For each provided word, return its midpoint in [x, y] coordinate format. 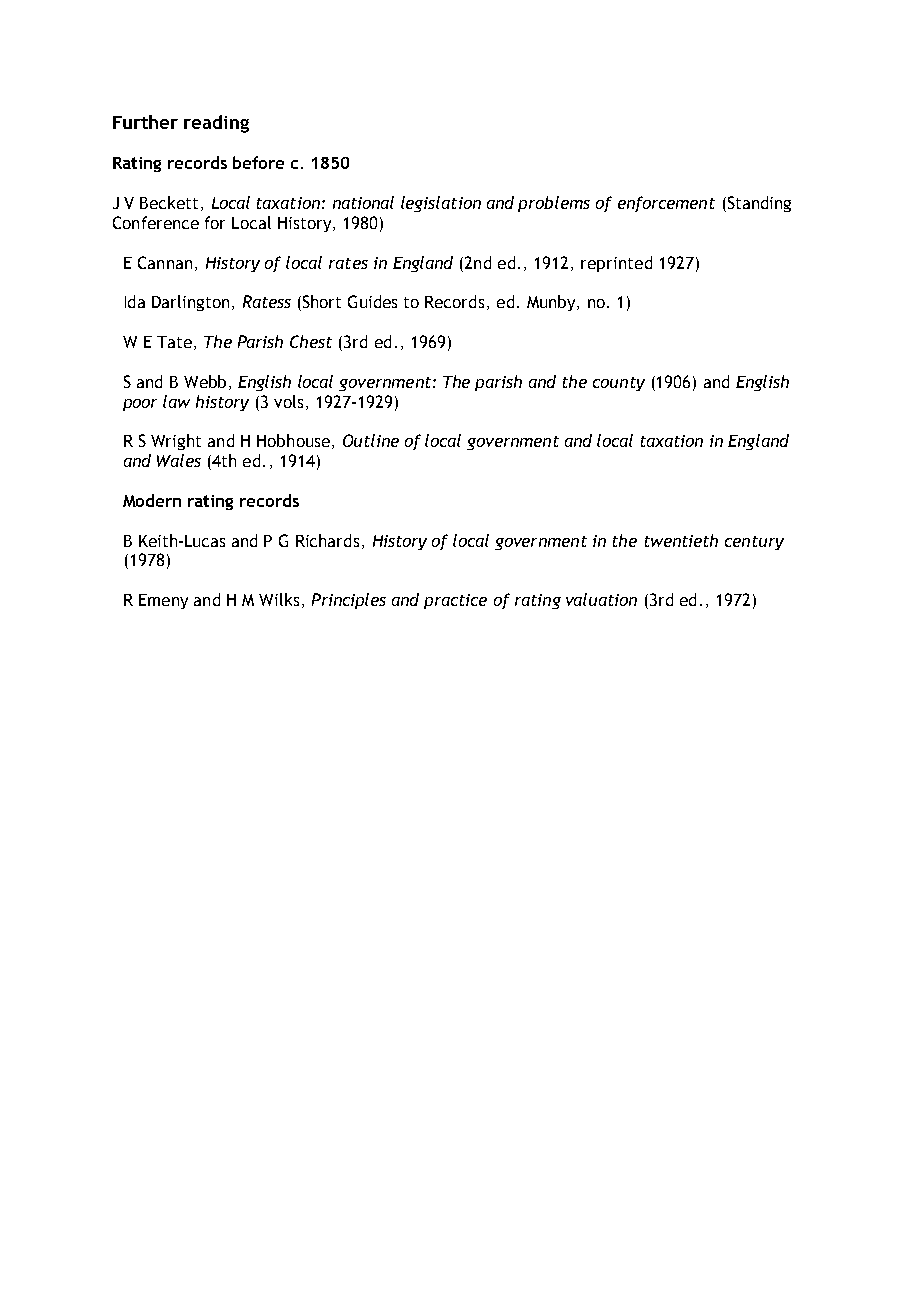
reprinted [616, 264]
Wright [176, 442]
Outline [371, 440]
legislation [441, 204]
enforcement [666, 204]
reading [216, 124]
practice [455, 601]
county [619, 384]
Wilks [279, 599]
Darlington [190, 303]
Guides [372, 301]
